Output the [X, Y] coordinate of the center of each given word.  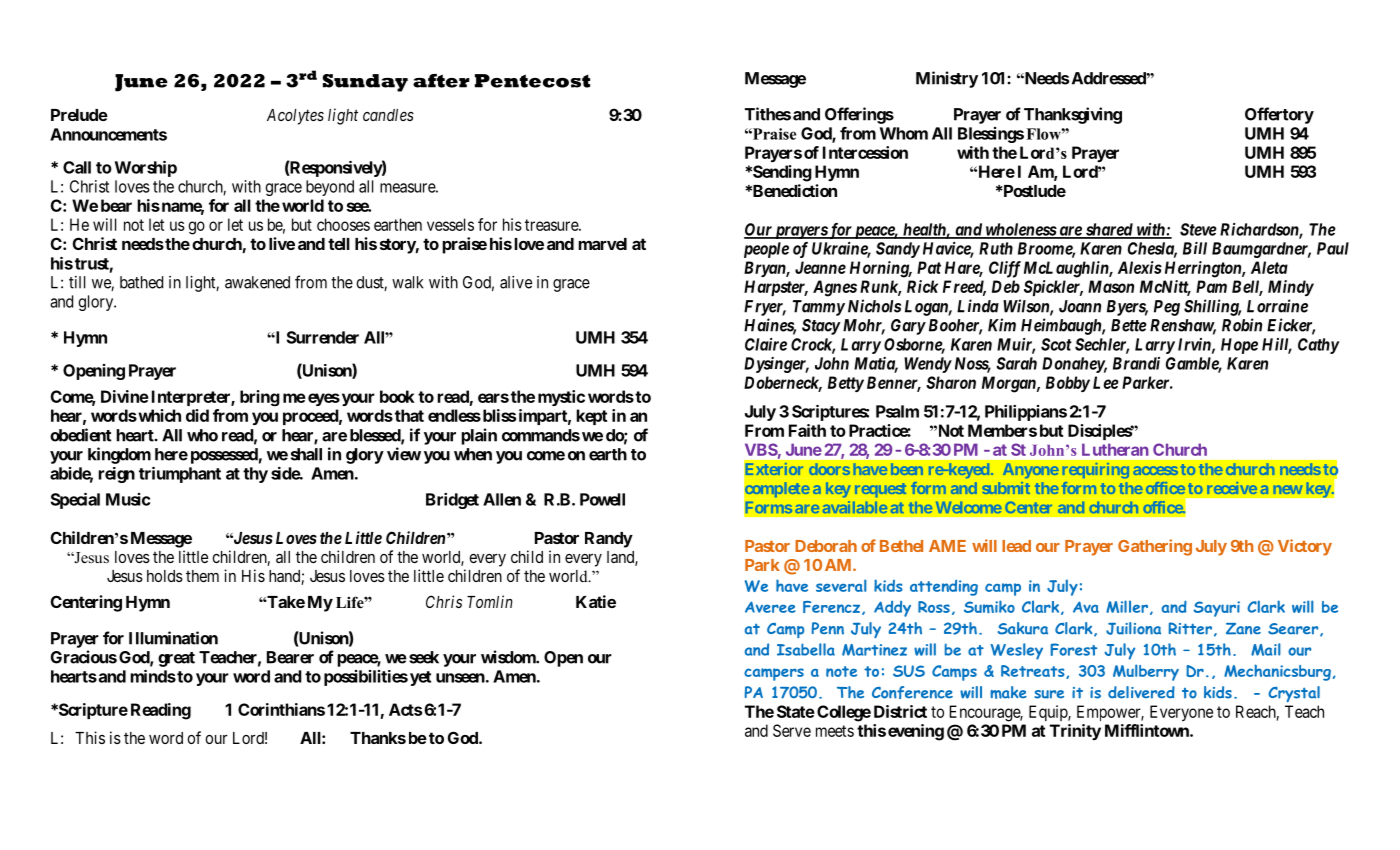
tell [339, 244]
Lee [1106, 382]
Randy [609, 540]
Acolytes [295, 117]
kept [591, 417]
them [202, 576]
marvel [602, 244]
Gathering [1155, 547]
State [796, 711]
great [176, 659]
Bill [1195, 248]
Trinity [1075, 732]
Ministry [947, 79]
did [197, 415]
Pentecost [532, 81]
